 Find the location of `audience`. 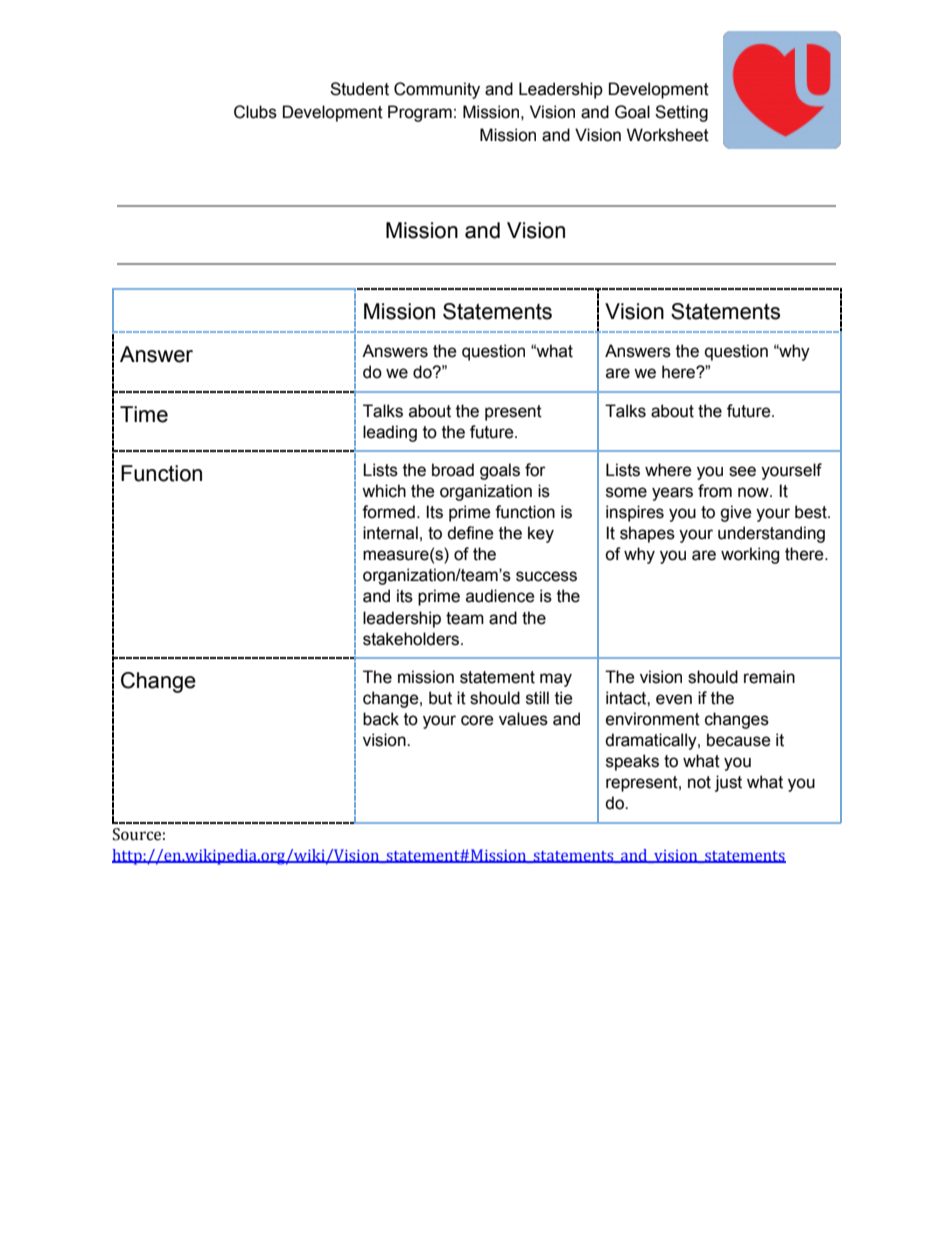

audience is located at coordinates (500, 596).
